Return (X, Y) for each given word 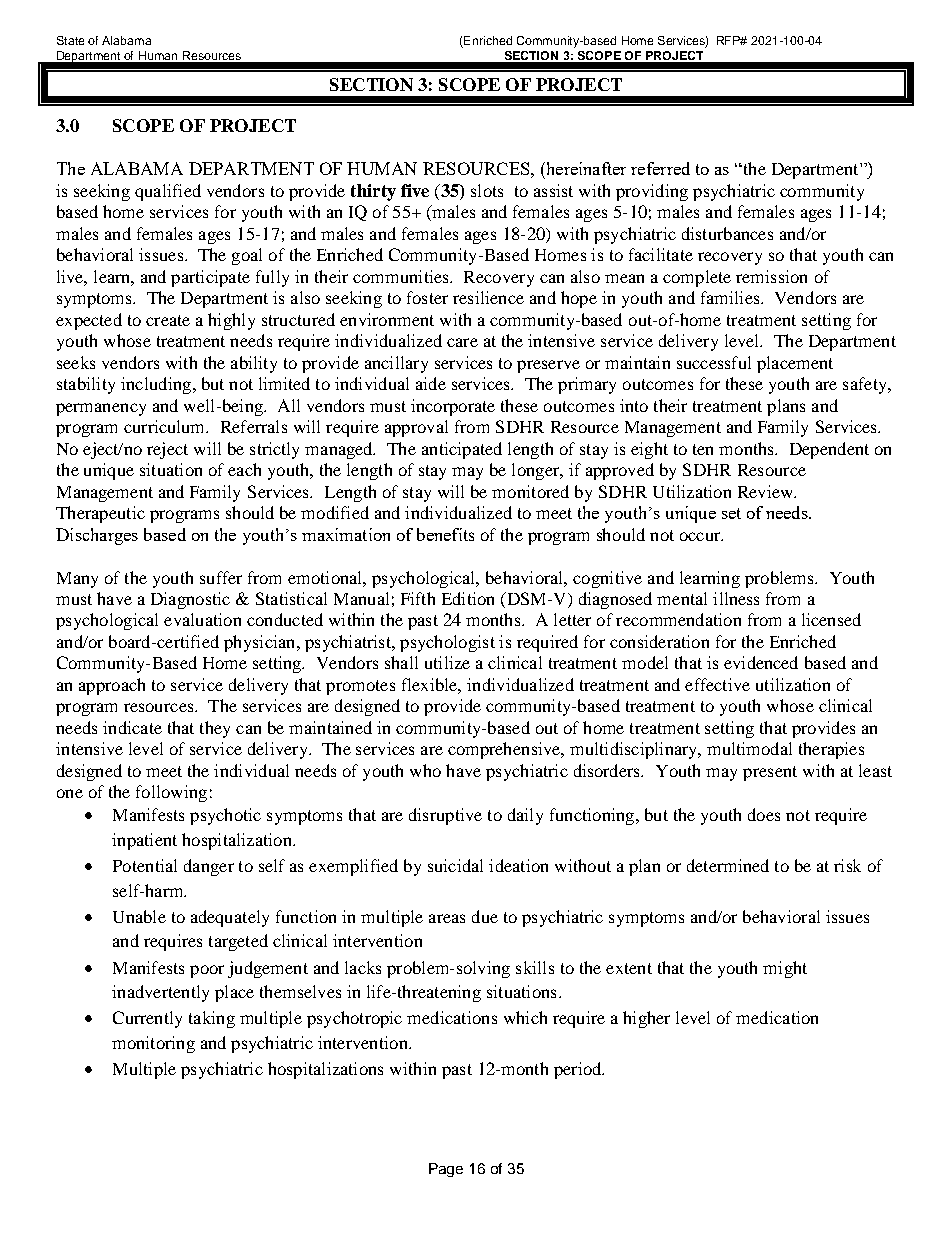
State (70, 40)
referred (660, 168)
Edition (468, 598)
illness (736, 598)
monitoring (153, 1044)
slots (487, 190)
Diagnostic (190, 600)
